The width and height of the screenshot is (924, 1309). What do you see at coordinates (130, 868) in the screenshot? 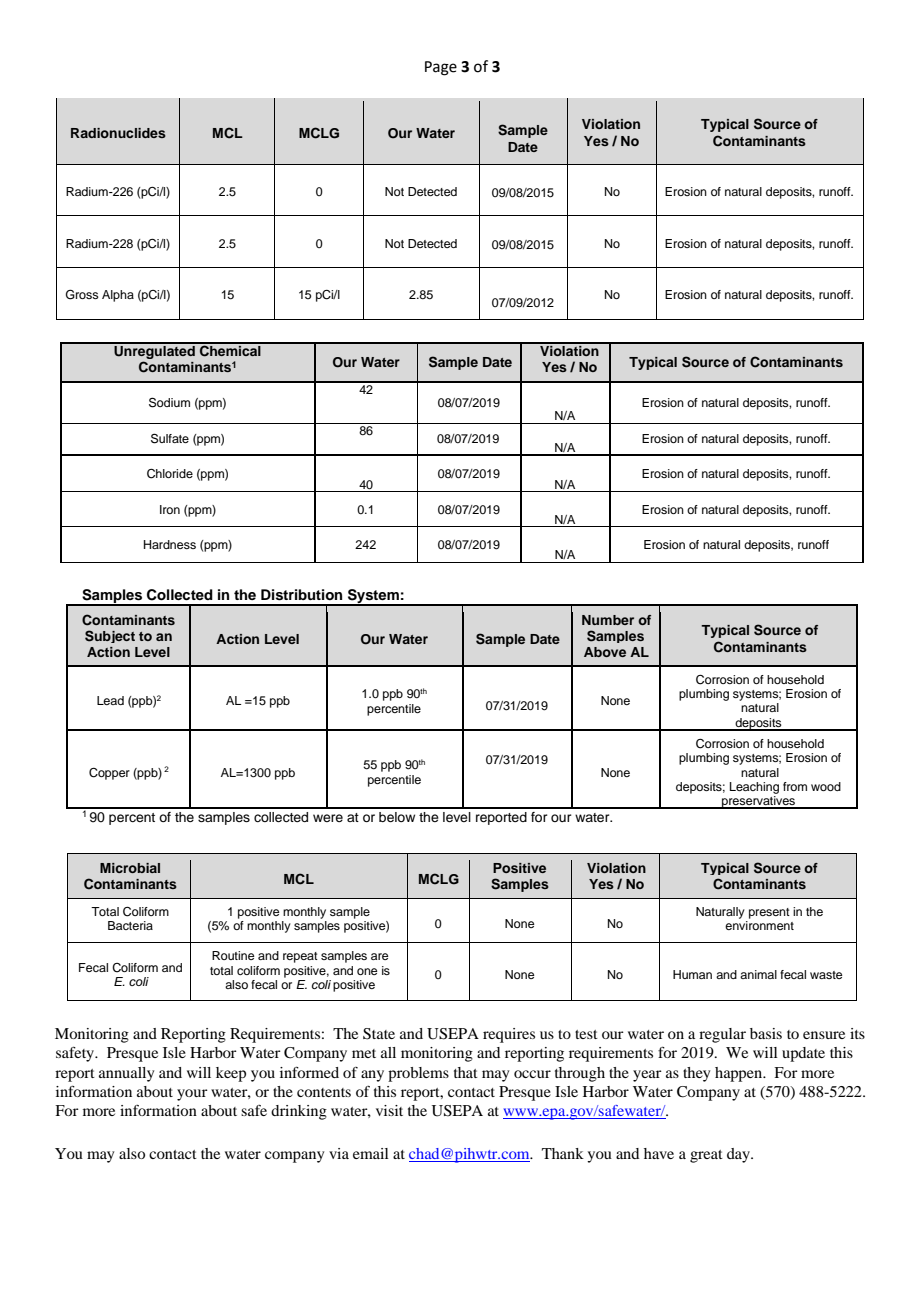
I see `Microbial` at bounding box center [130, 868].
